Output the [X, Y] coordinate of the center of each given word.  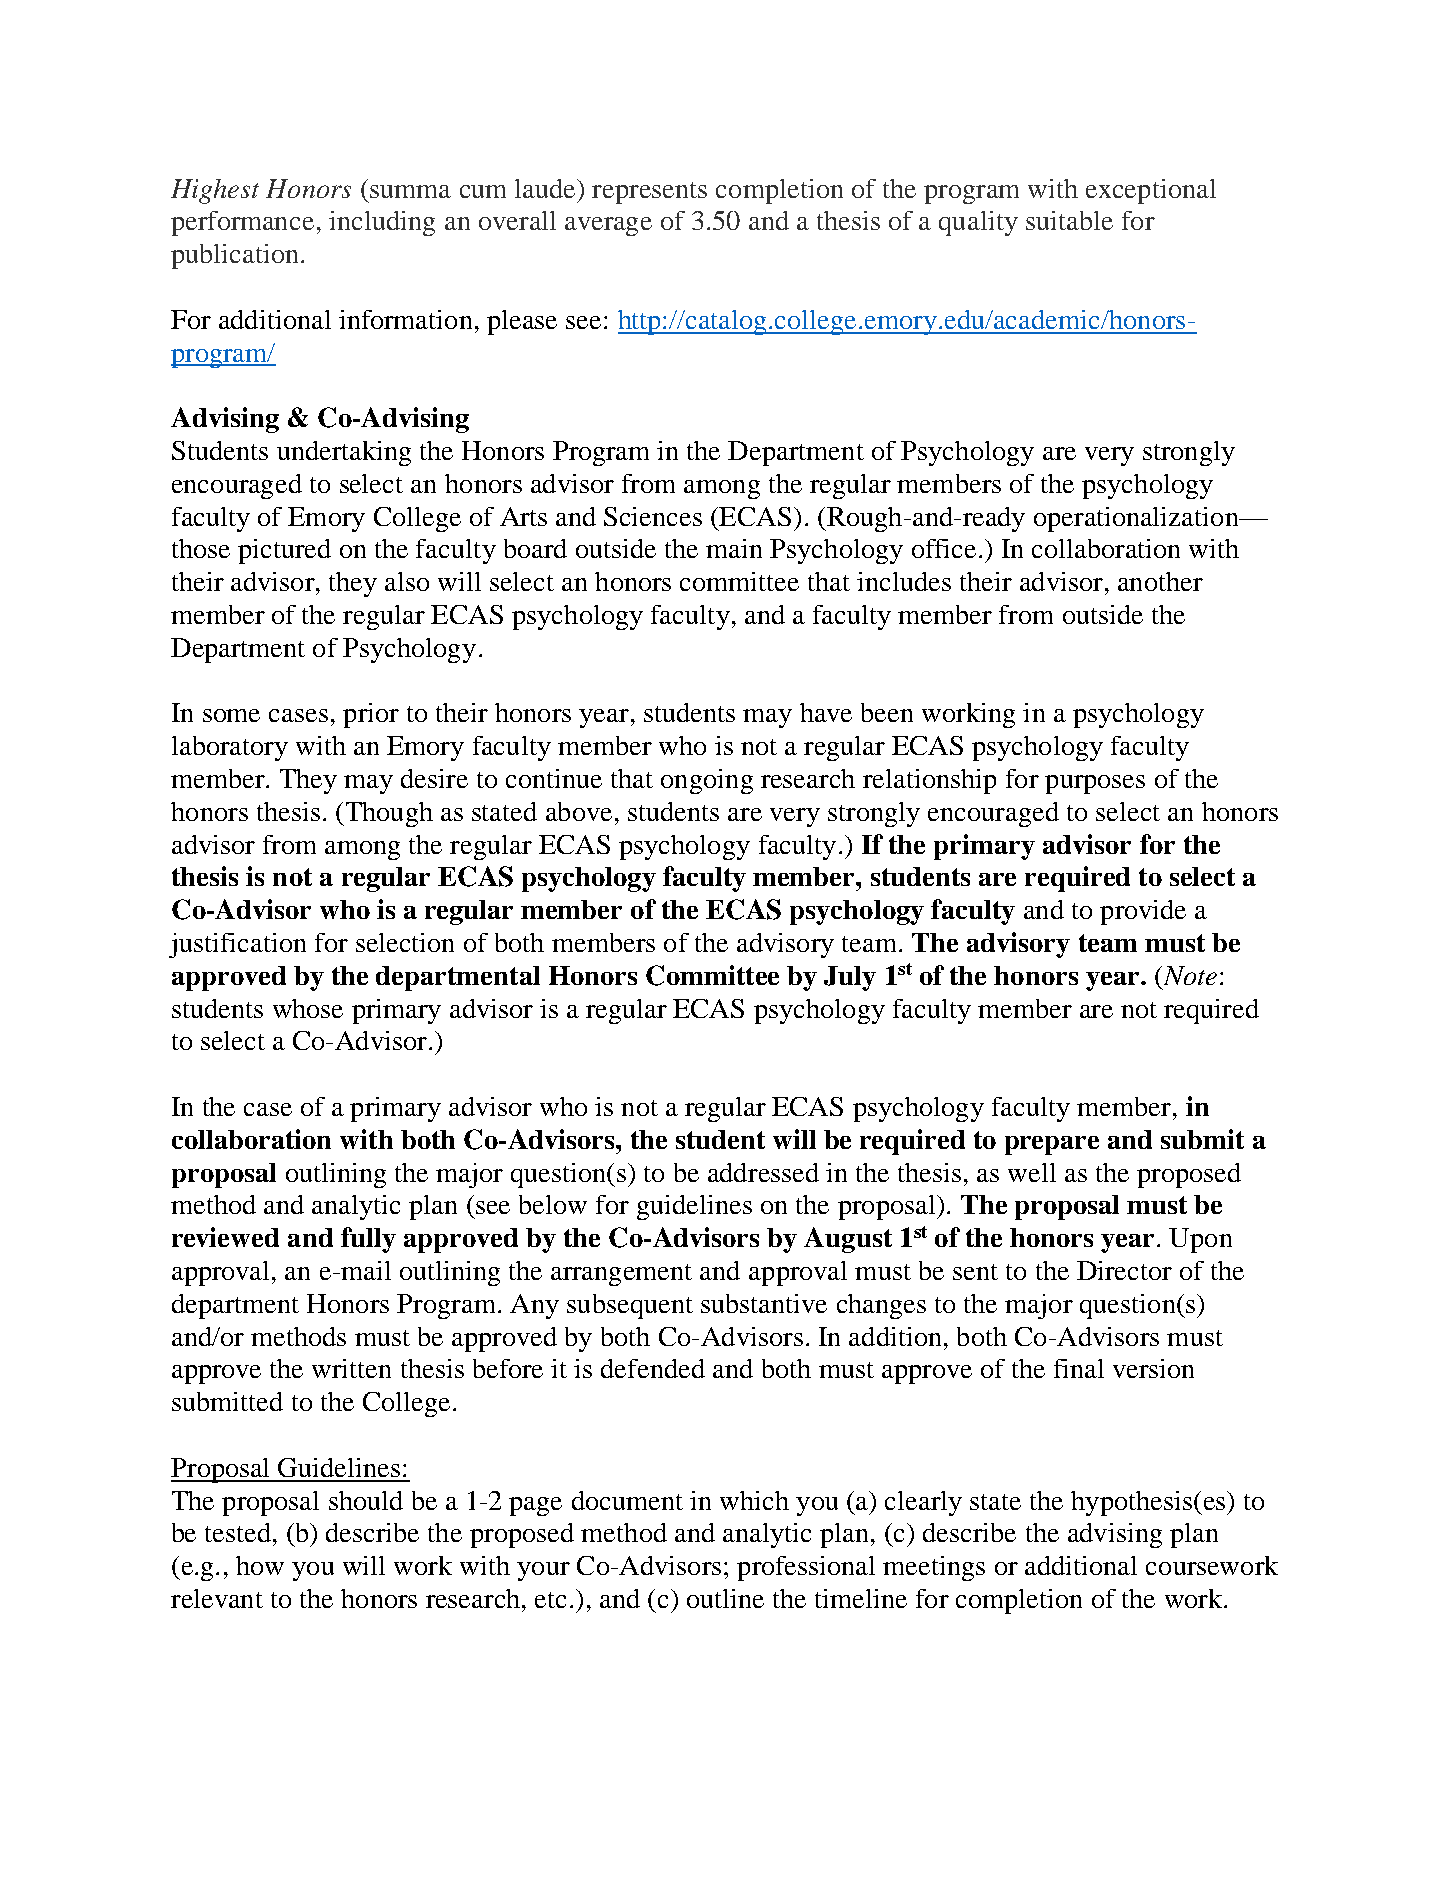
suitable [1069, 220]
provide [1143, 912]
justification [237, 945]
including [382, 223]
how [260, 1565]
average [608, 226]
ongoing [707, 781]
